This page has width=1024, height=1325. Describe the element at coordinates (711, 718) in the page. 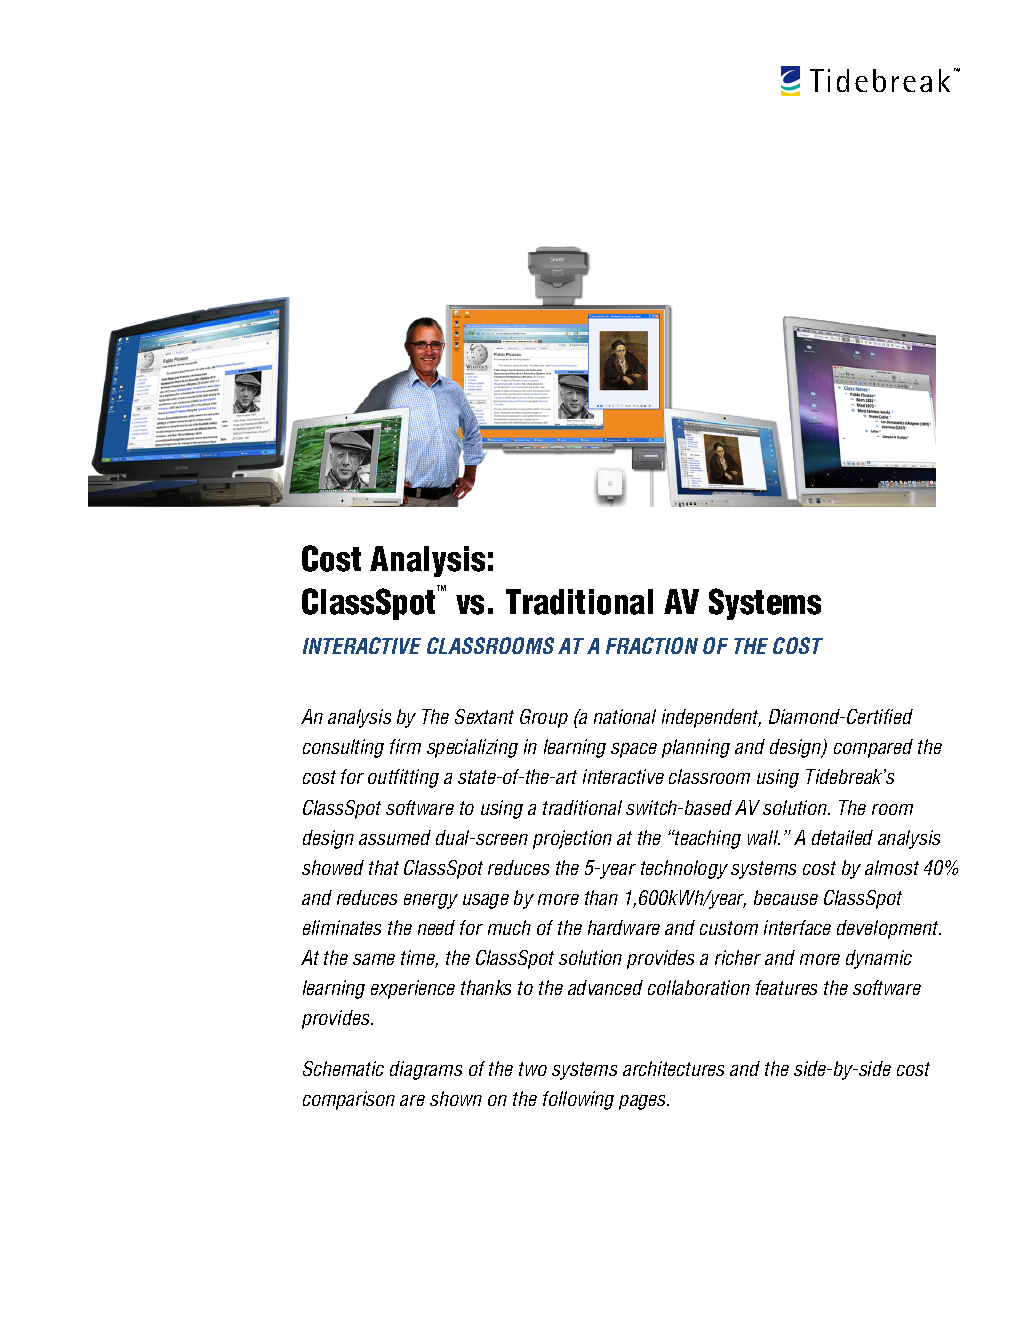

I see `independent` at that location.
